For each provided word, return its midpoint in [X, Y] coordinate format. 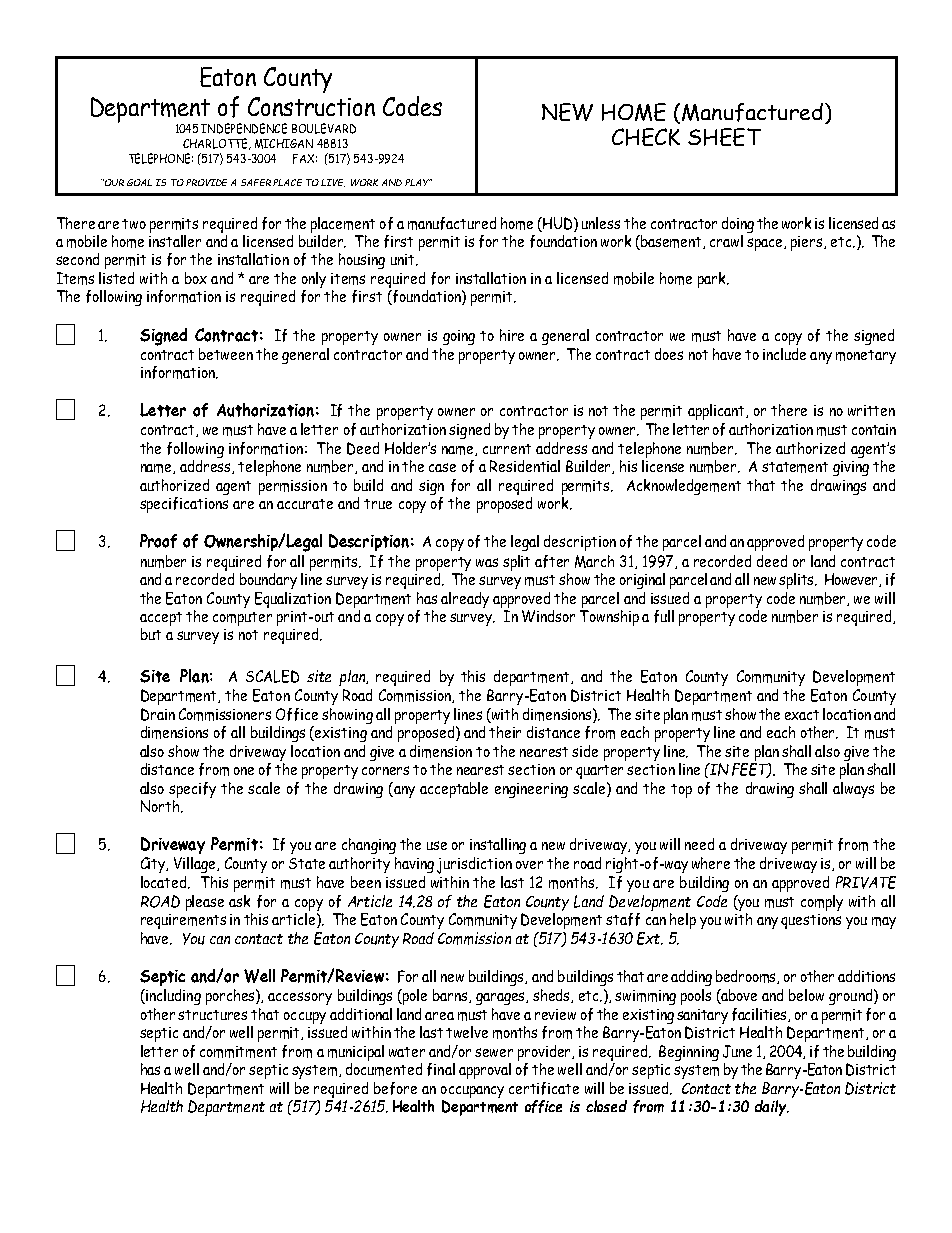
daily [772, 1108]
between [226, 354]
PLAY [418, 182]
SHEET [724, 137]
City [154, 865]
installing [498, 846]
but [151, 634]
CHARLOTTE [217, 144]
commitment [238, 1052]
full [664, 616]
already [465, 600]
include [784, 354]
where [711, 863]
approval [485, 1071]
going [459, 337]
